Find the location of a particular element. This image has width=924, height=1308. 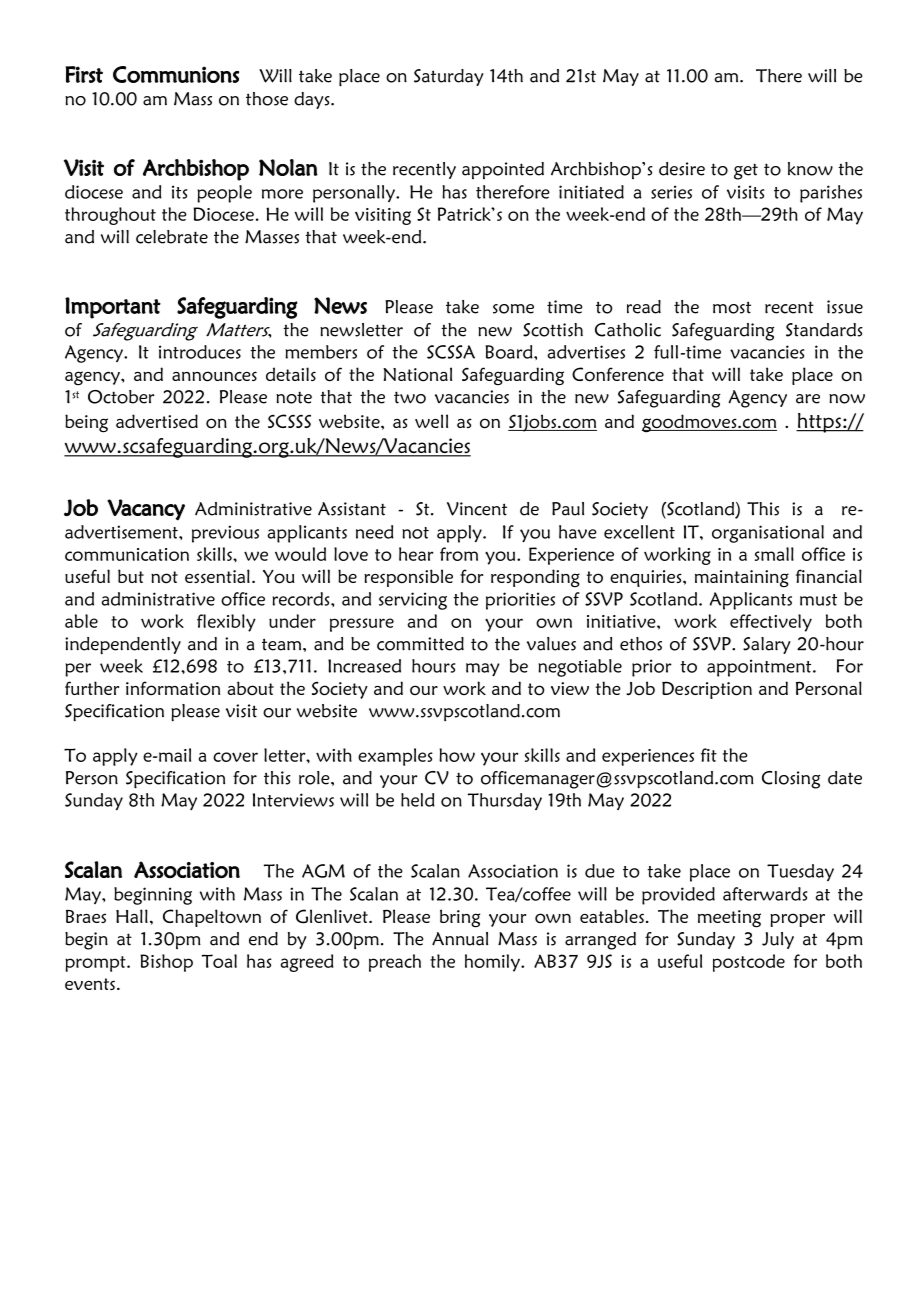

Saturday is located at coordinates (448, 77).
